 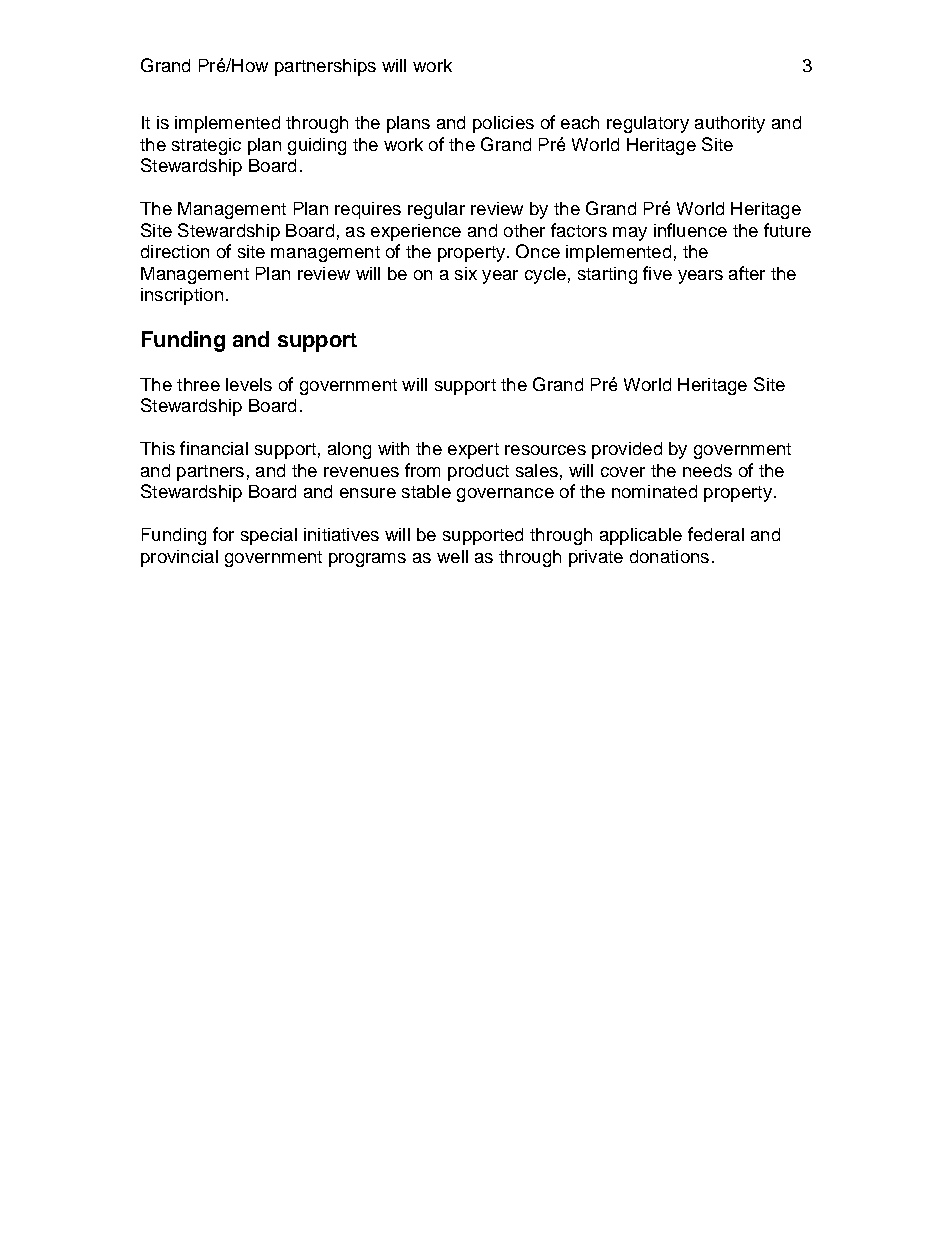 I want to click on levels, so click(x=249, y=384).
